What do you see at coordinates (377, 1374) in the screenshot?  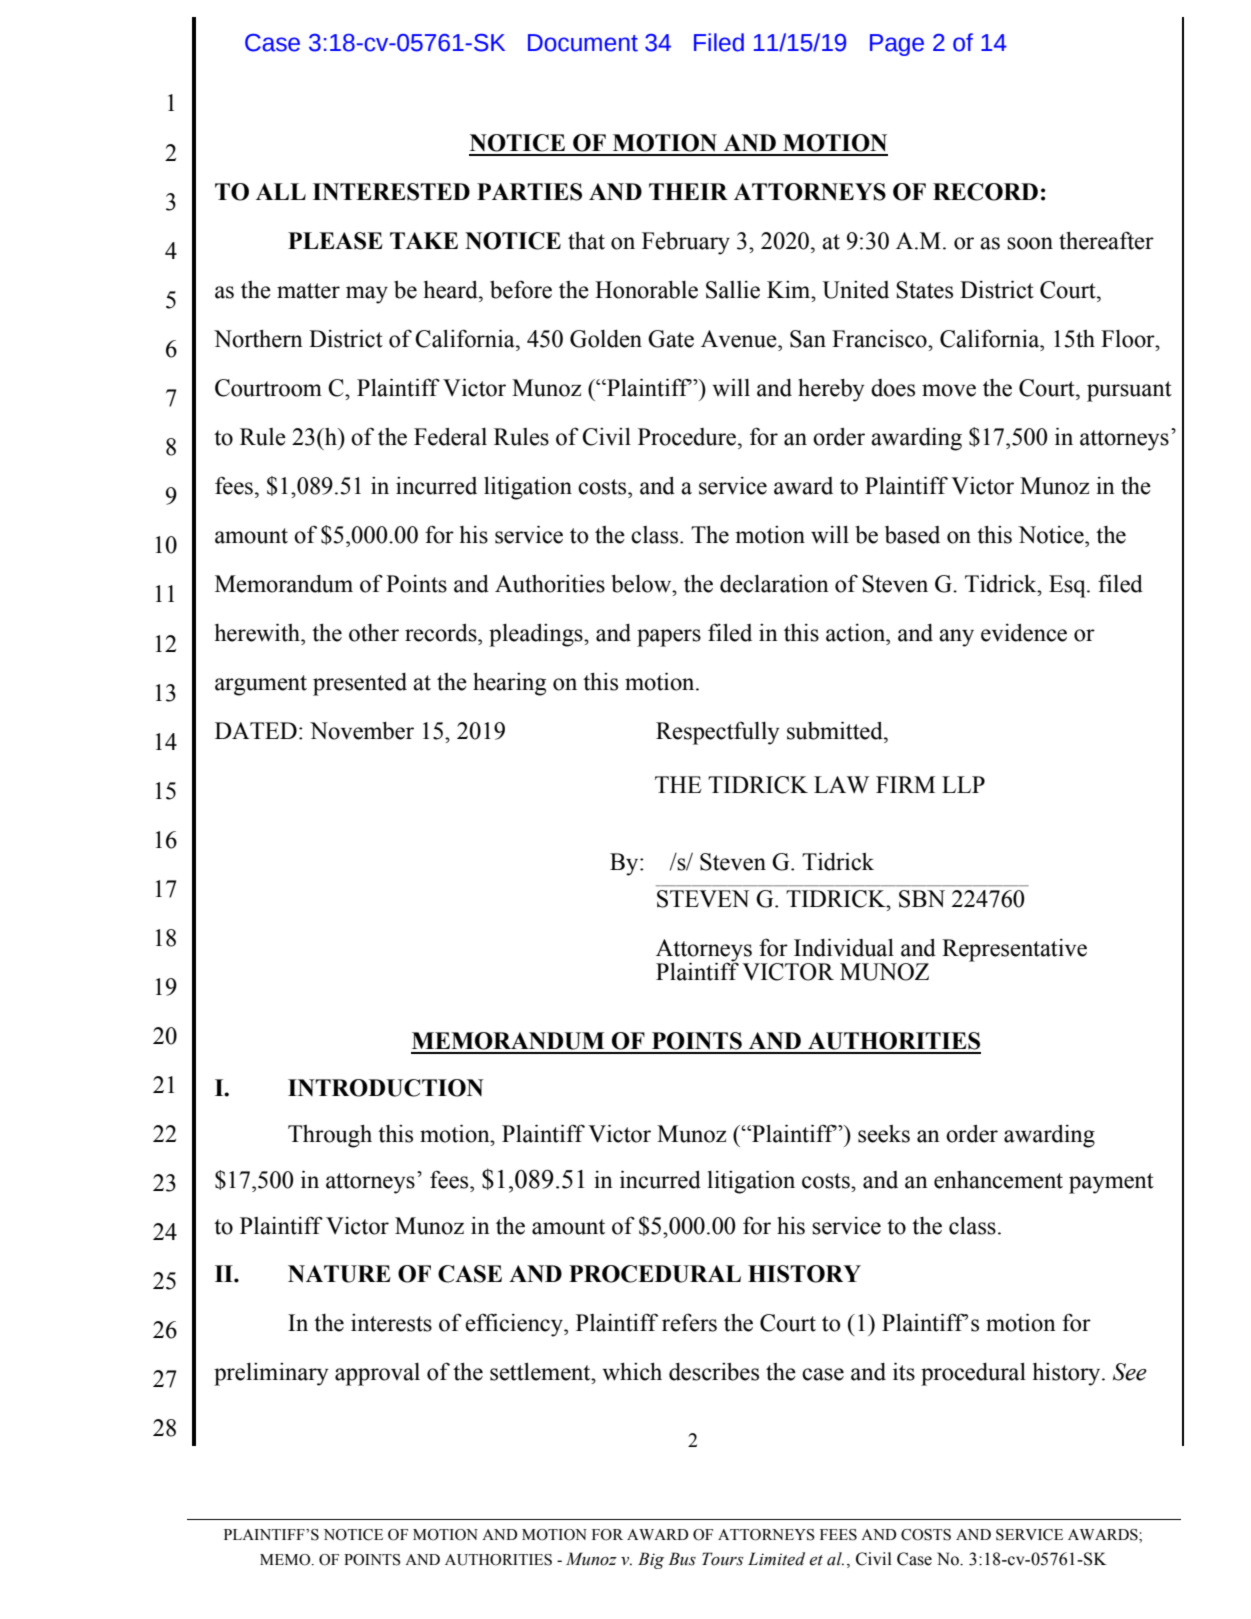 I see `approval` at bounding box center [377, 1374].
